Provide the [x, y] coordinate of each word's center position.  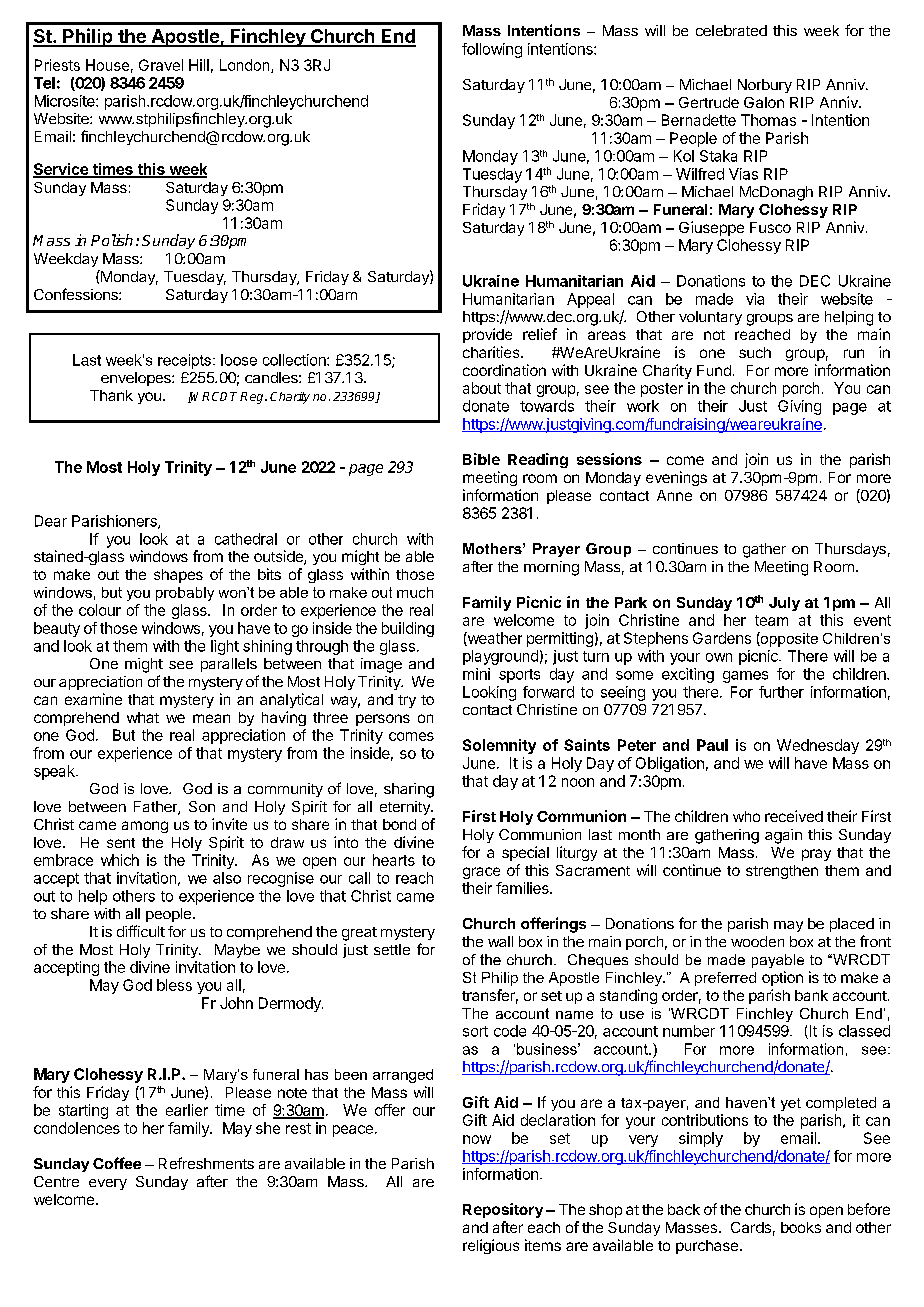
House [107, 65]
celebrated [731, 30]
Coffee [117, 1163]
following [492, 50]
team [771, 620]
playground [500, 657]
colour [100, 610]
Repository [503, 1210]
